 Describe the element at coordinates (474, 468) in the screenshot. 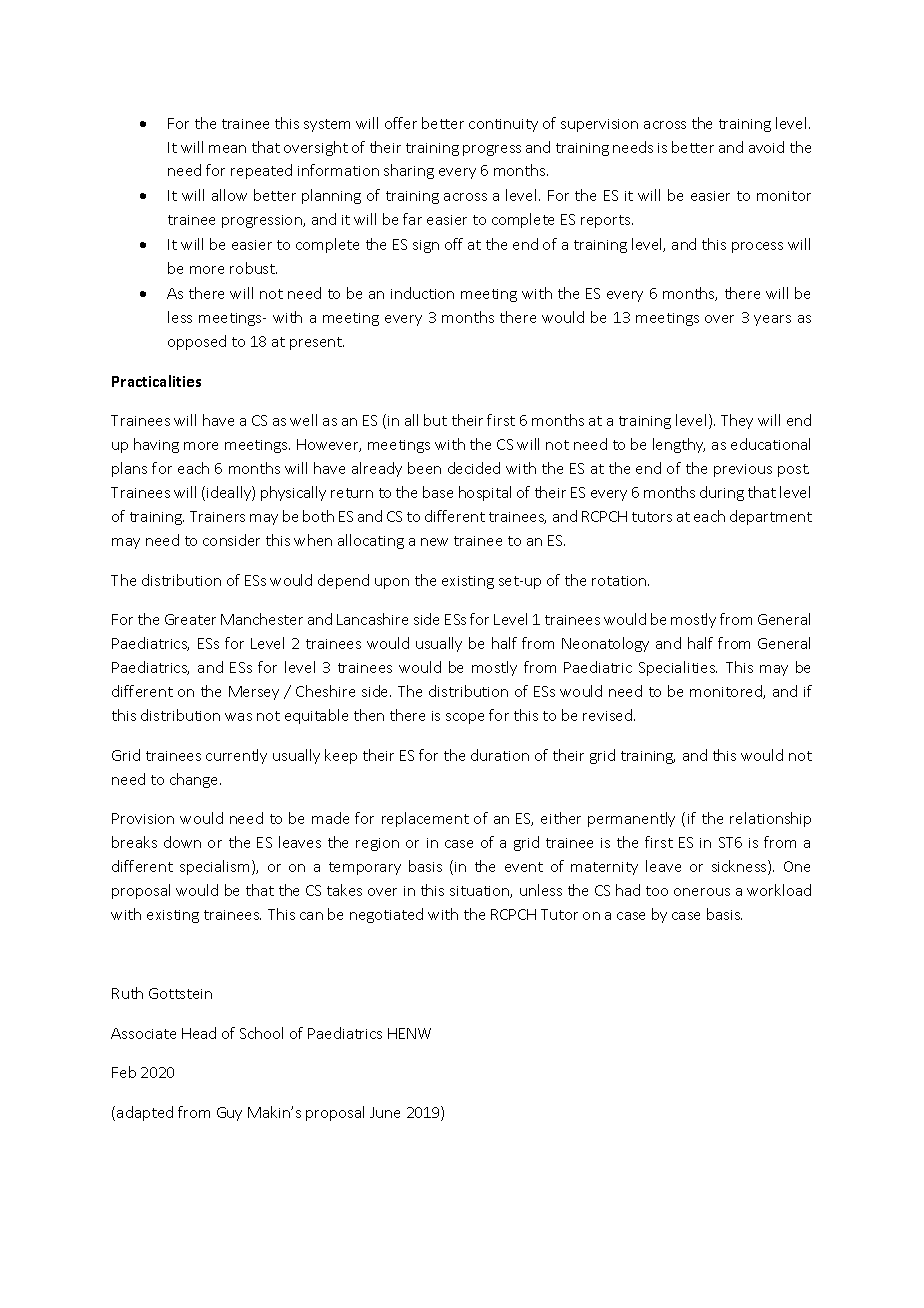

I see `decided` at that location.
